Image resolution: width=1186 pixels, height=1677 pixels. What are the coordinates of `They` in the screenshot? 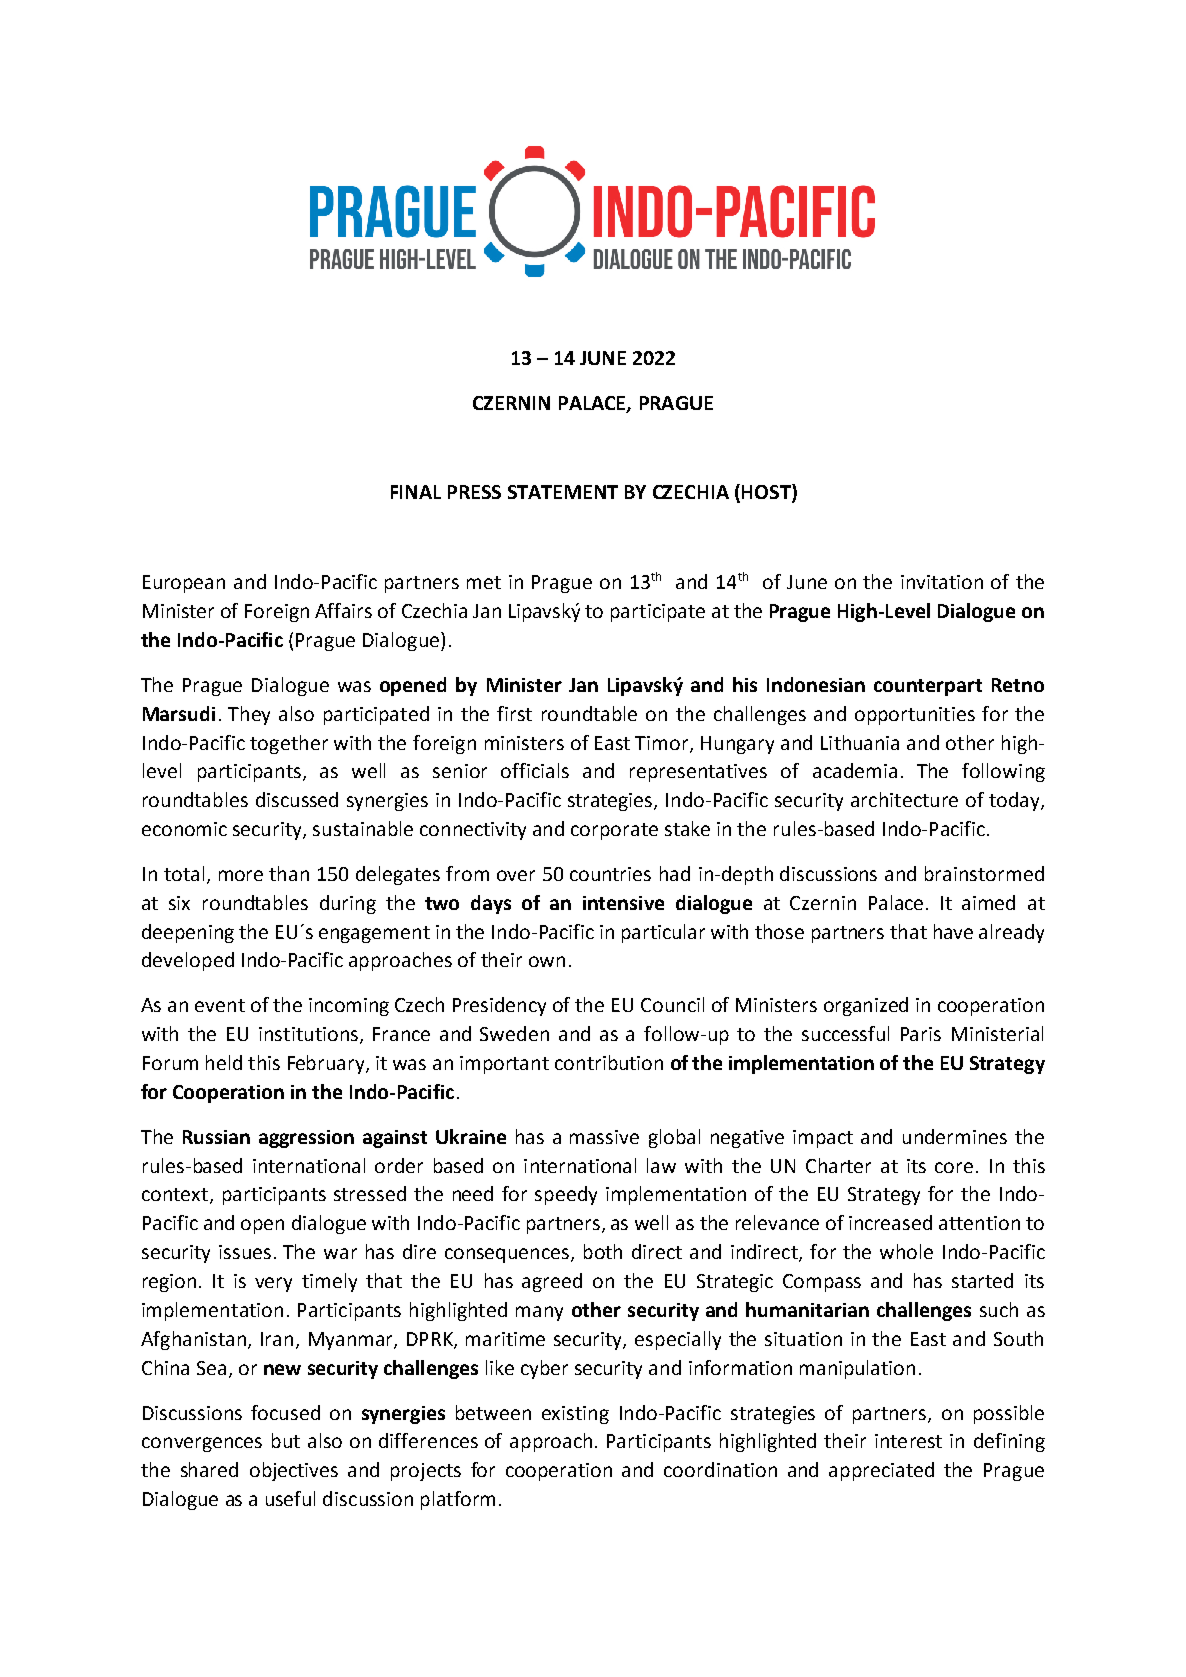 It's located at (249, 715).
